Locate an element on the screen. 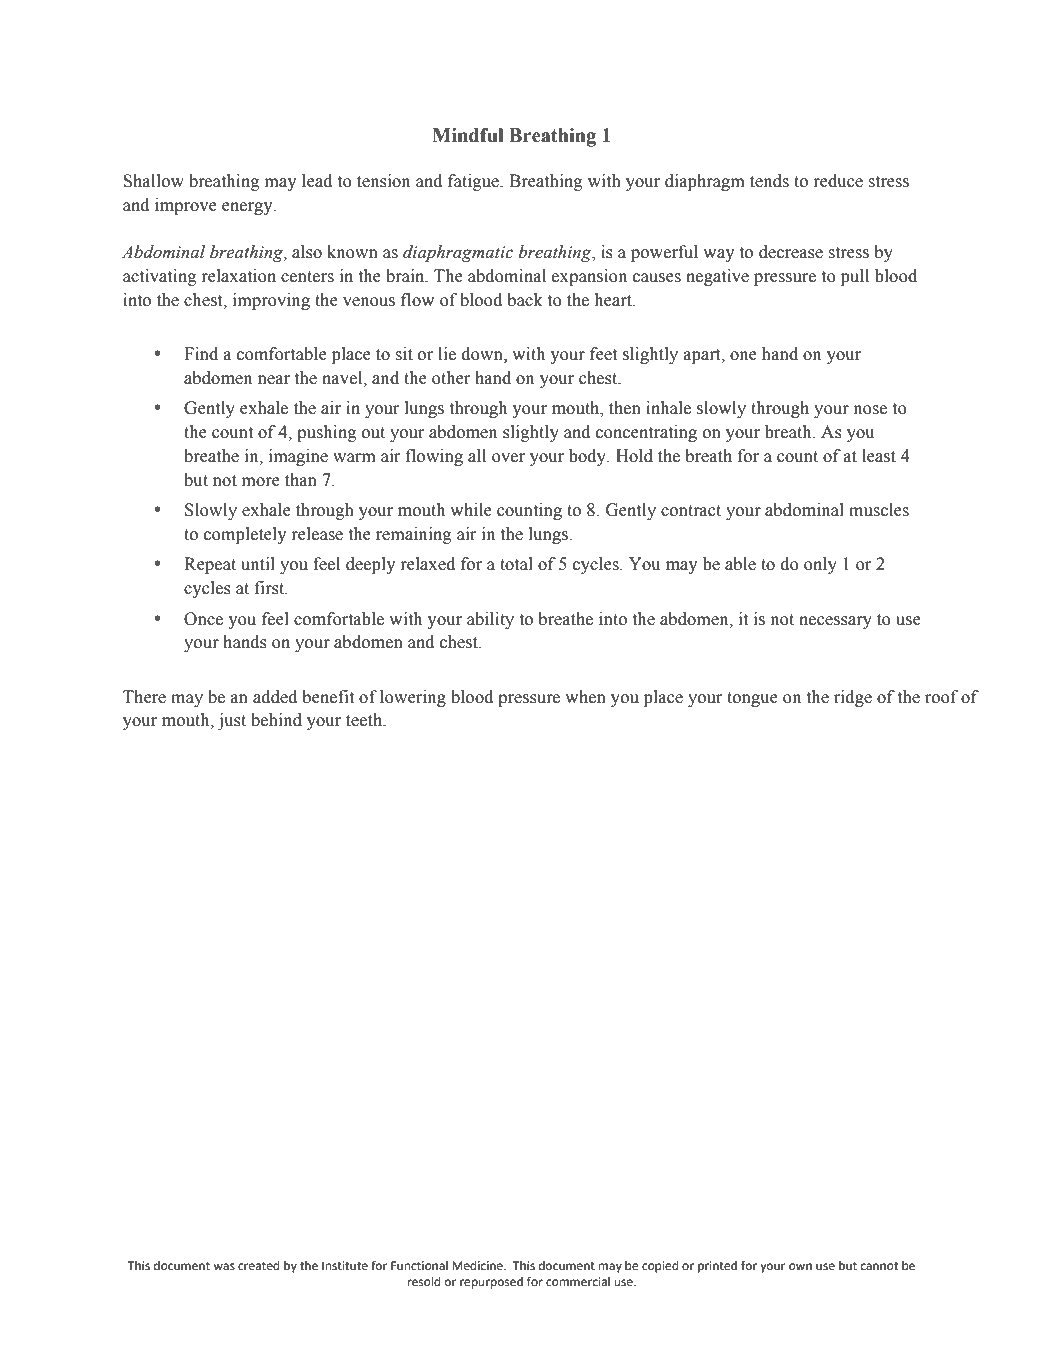 This screenshot has height=1351, width=1044. Mindful is located at coordinates (468, 135).
